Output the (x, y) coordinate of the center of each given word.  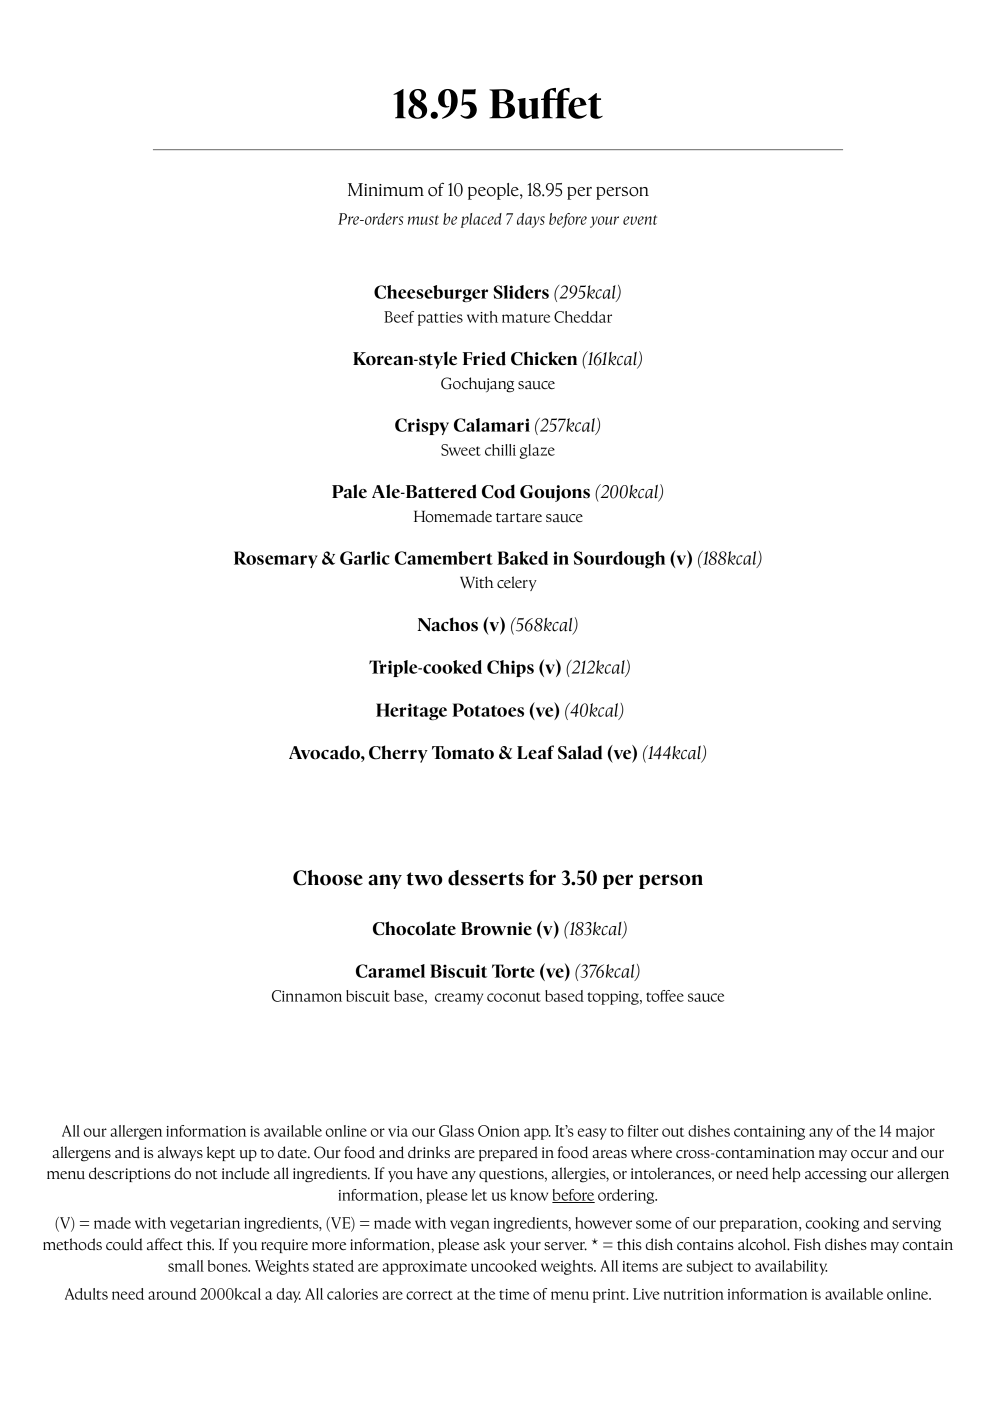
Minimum (386, 190)
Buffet (546, 103)
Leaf (535, 752)
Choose (328, 878)
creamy (459, 999)
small (186, 1266)
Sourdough (619, 560)
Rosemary (276, 559)
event (640, 220)
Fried (484, 358)
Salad (580, 752)
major (915, 1133)
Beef (399, 317)
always (180, 1153)
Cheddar (583, 317)
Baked (522, 558)
